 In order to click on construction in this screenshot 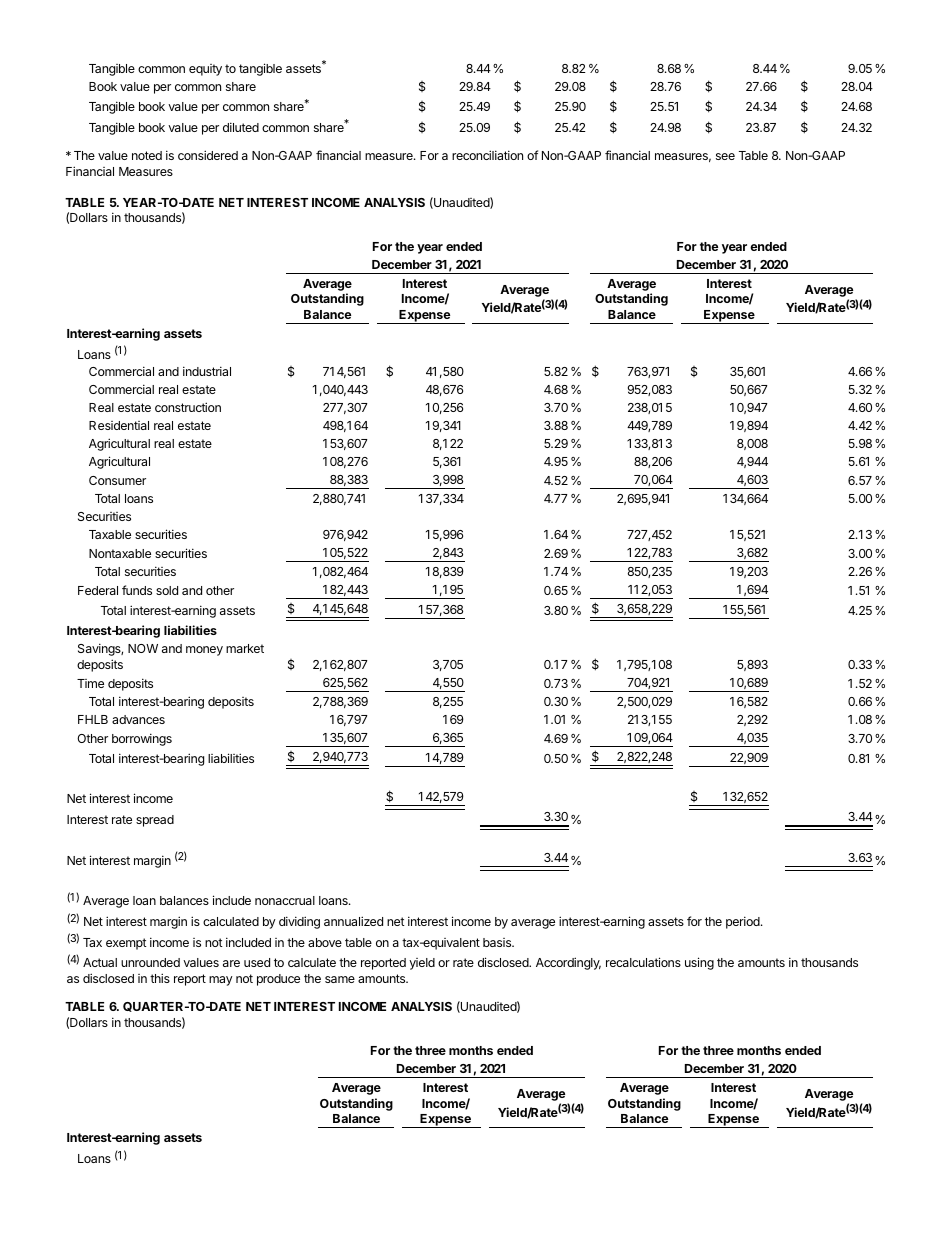, I will do `click(188, 407)`.
